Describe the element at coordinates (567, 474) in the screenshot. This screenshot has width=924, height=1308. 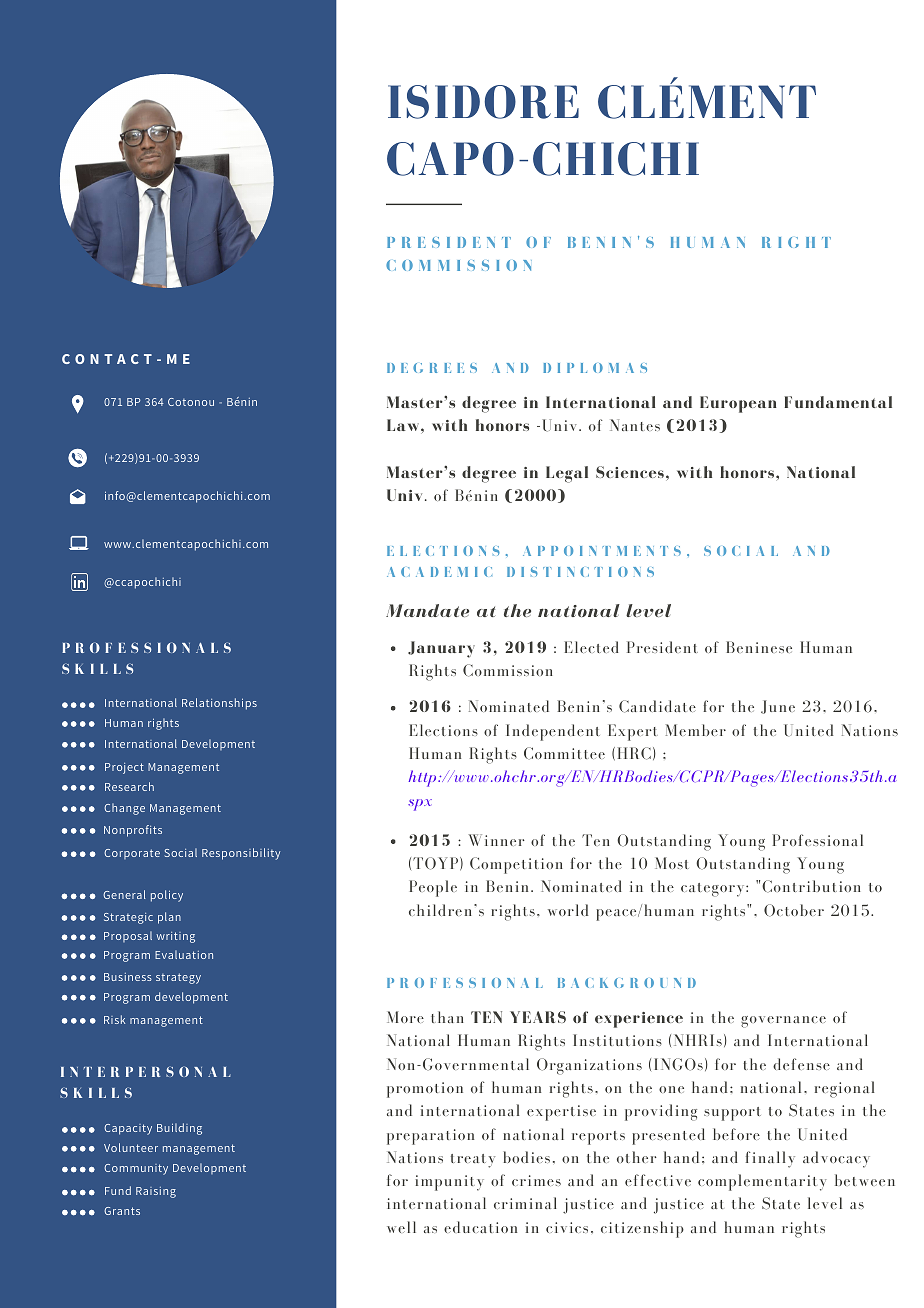
I see `Legal` at that location.
